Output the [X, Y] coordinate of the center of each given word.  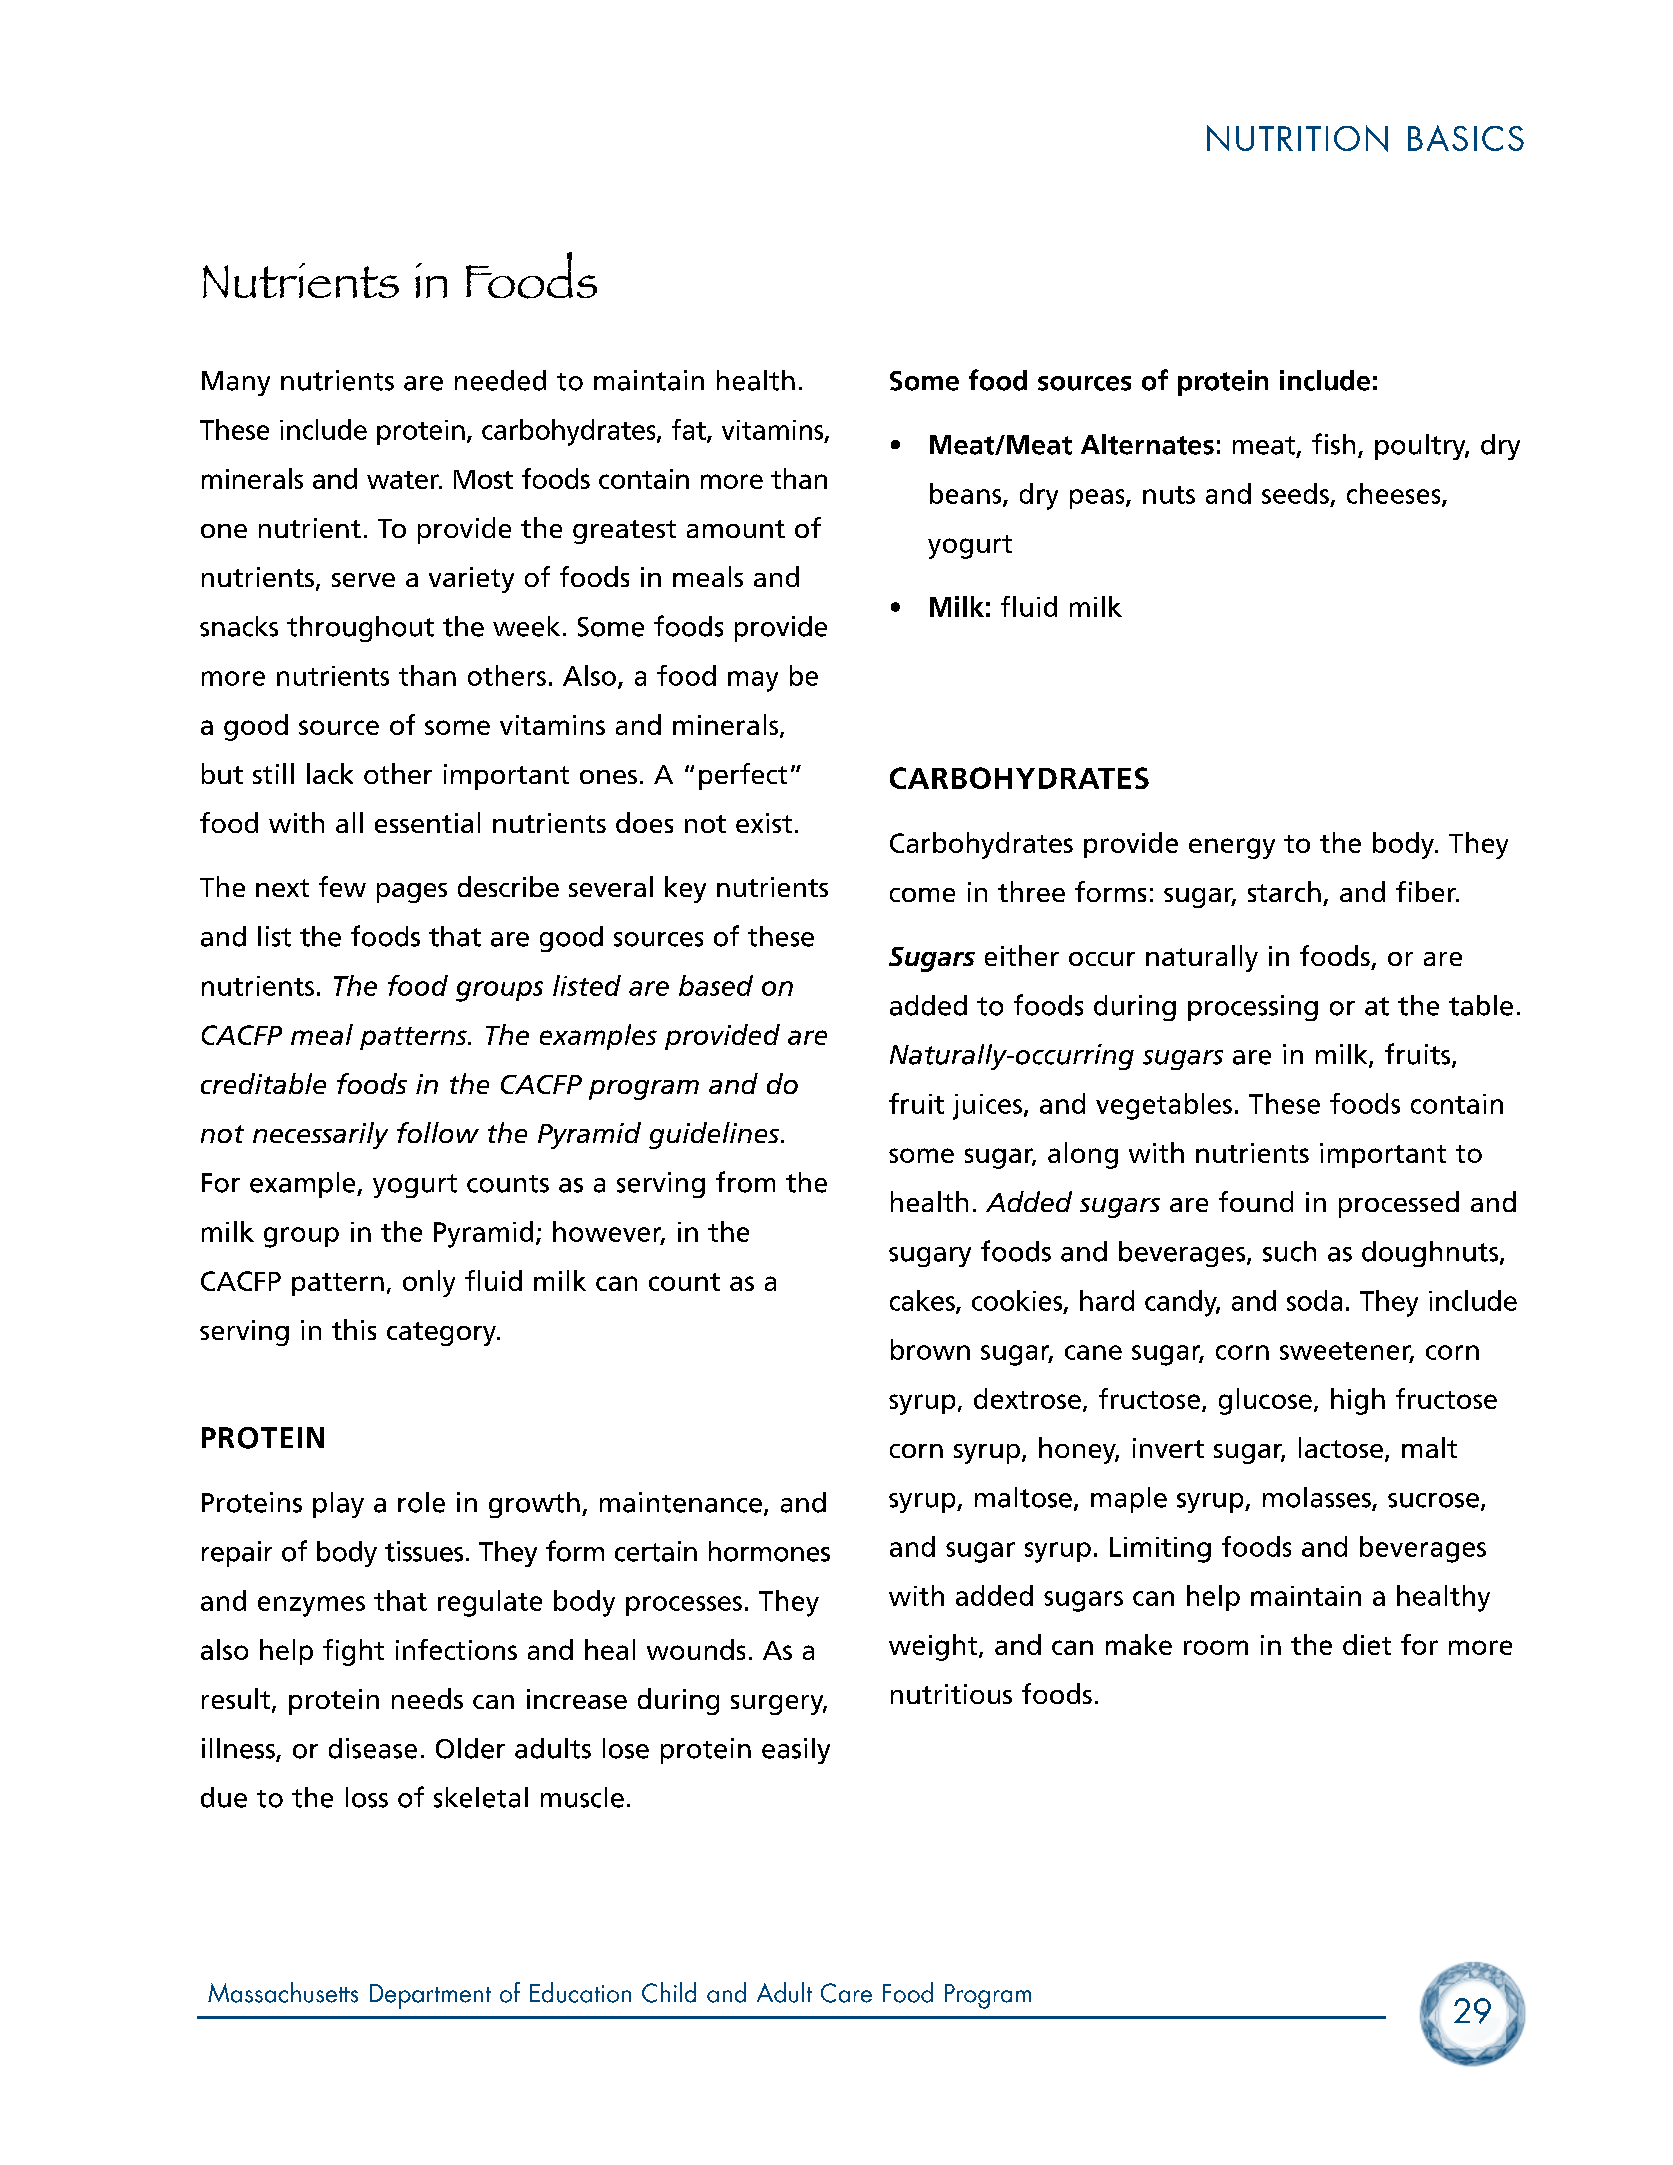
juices [987, 1107]
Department [430, 1996]
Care [846, 1993]
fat [690, 430]
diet [1367, 1644]
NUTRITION [1297, 138]
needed [500, 380]
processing [1253, 1008]
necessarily [320, 1135]
